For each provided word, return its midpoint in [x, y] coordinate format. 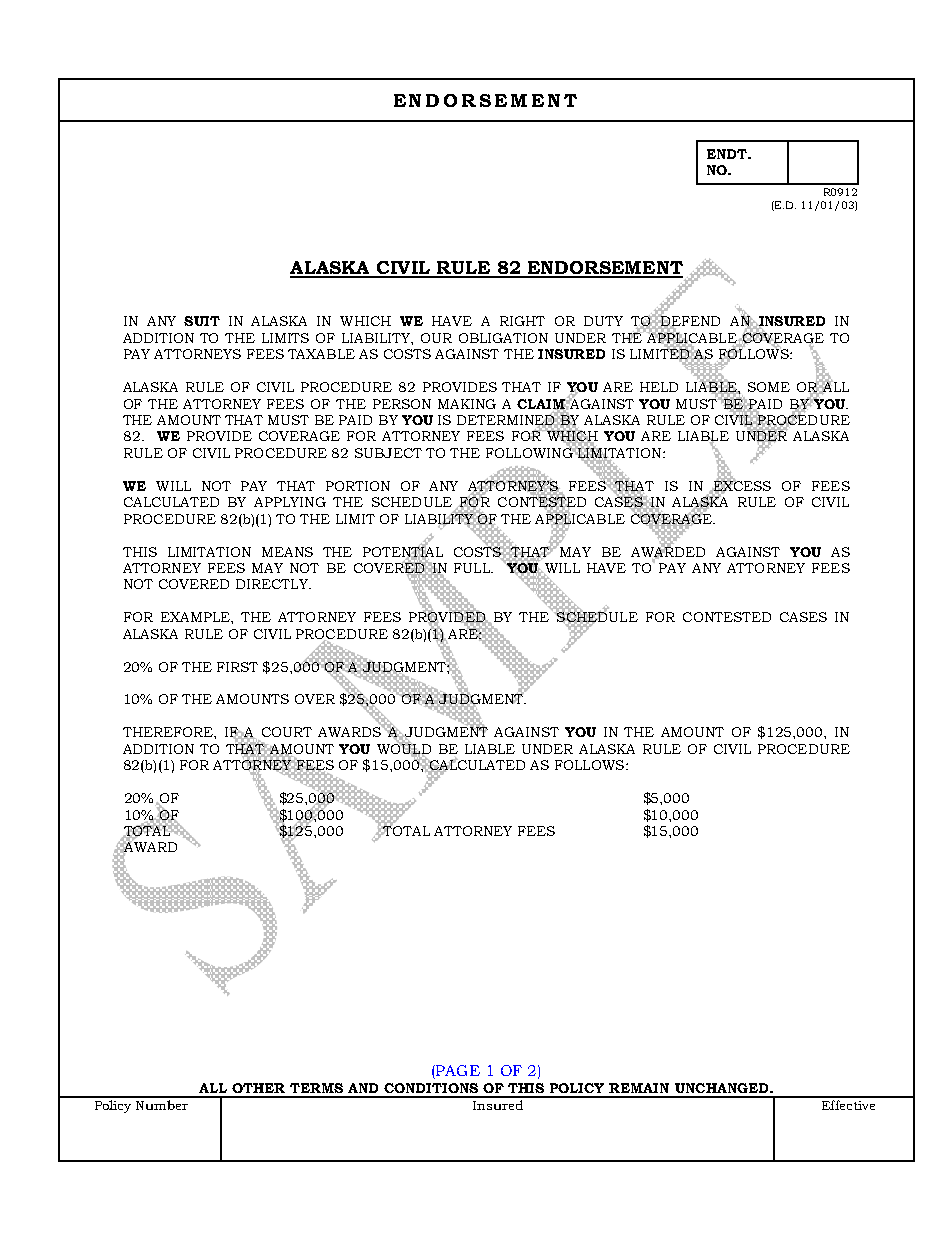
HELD [659, 387]
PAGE [457, 1072]
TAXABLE [321, 354]
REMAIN [639, 1088]
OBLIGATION [503, 338]
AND [363, 1088]
